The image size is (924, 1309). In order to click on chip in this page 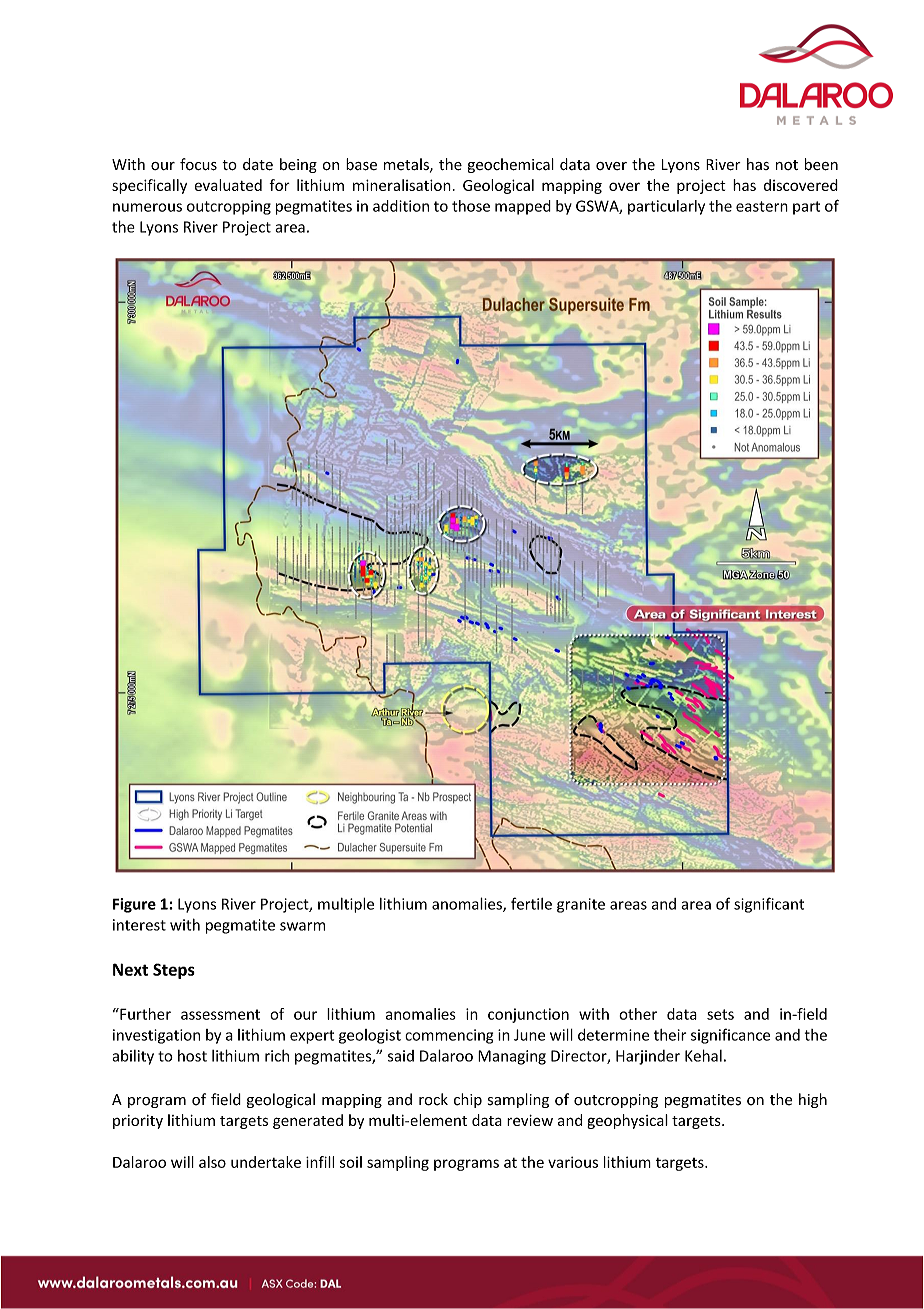, I will do `click(468, 1100)`.
